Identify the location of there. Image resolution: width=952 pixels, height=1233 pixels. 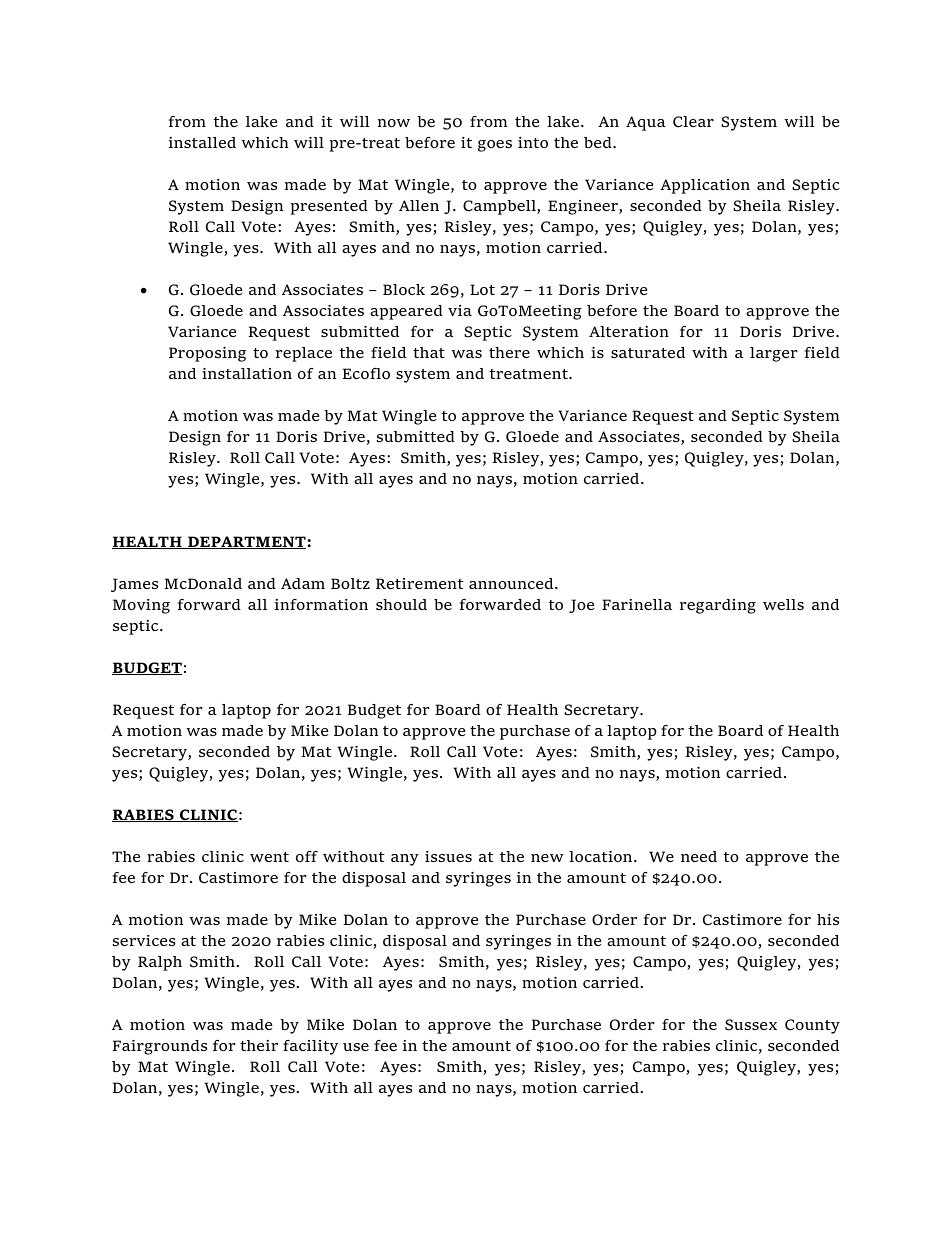
(509, 352).
